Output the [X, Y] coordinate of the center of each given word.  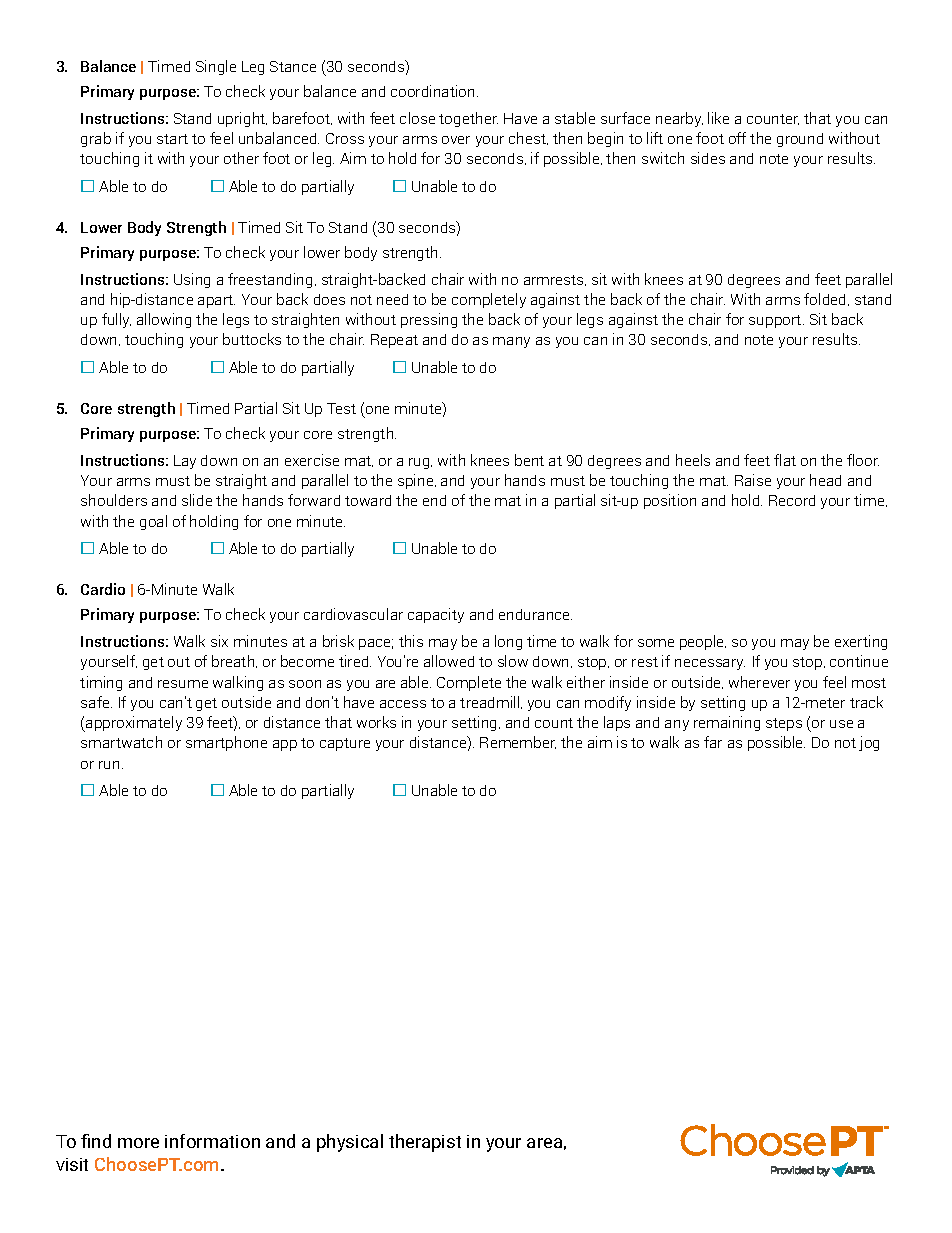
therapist [425, 1143]
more [138, 1143]
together [468, 119]
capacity [436, 615]
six [219, 641]
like [718, 118]
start [172, 139]
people [703, 642]
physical [350, 1143]
